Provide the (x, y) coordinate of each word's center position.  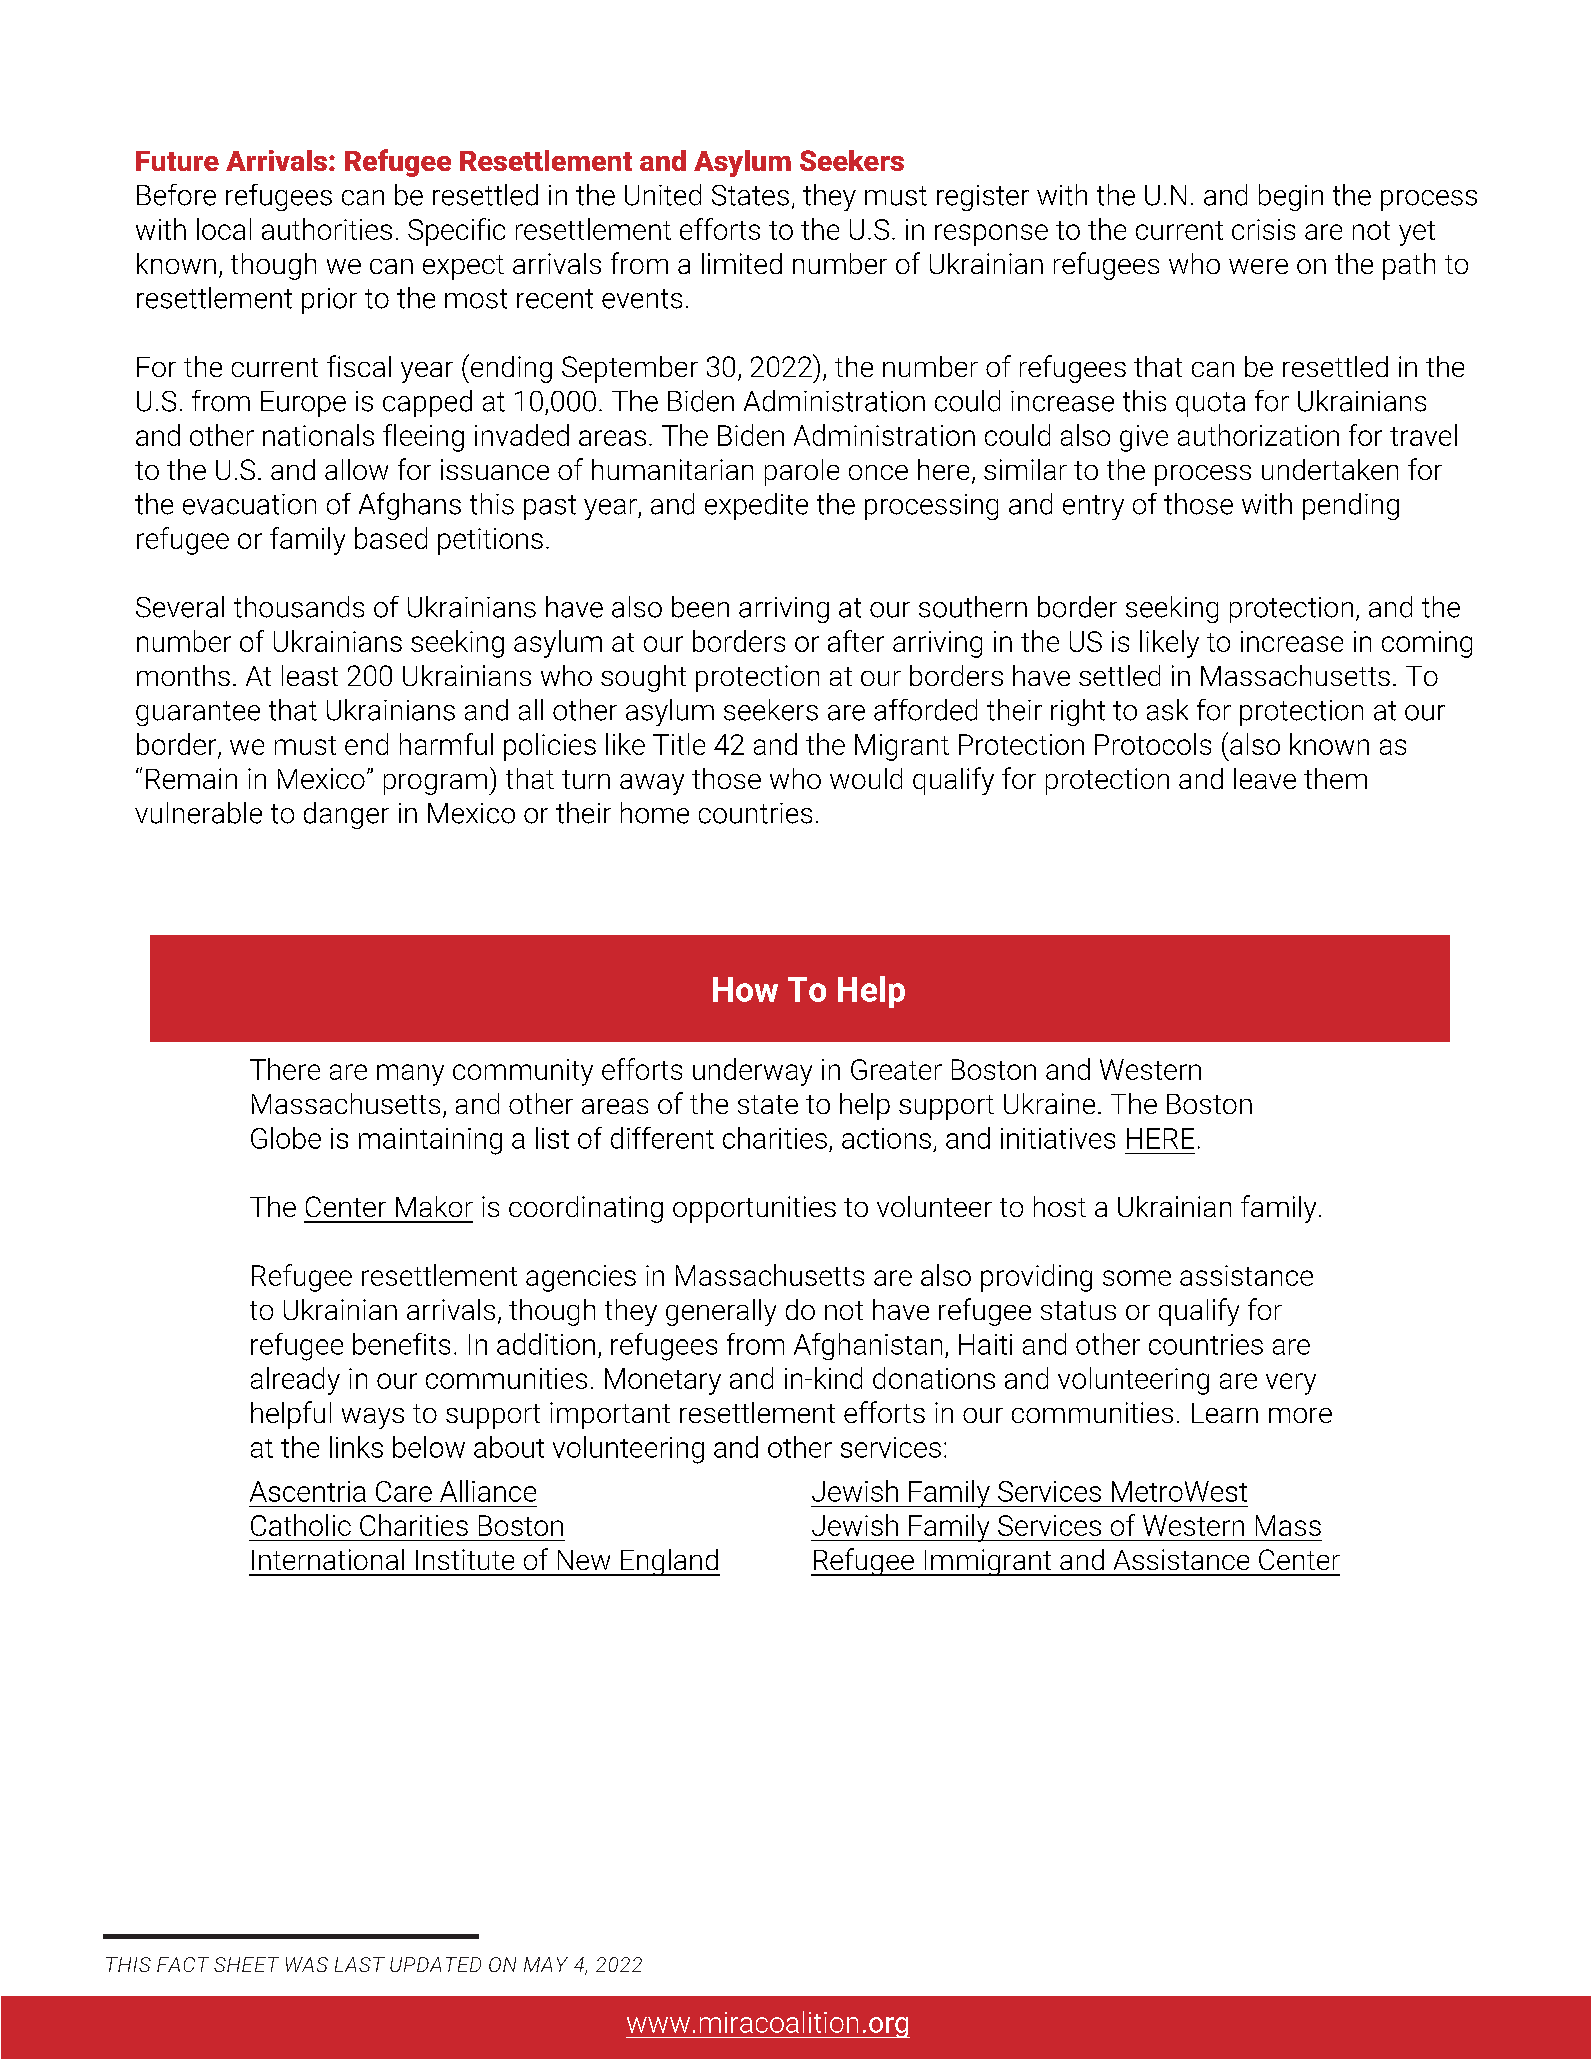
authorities (327, 229)
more (1300, 1415)
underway (752, 1072)
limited (742, 263)
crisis (1263, 229)
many (410, 1075)
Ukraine (1049, 1103)
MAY (546, 1964)
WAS (307, 1964)
